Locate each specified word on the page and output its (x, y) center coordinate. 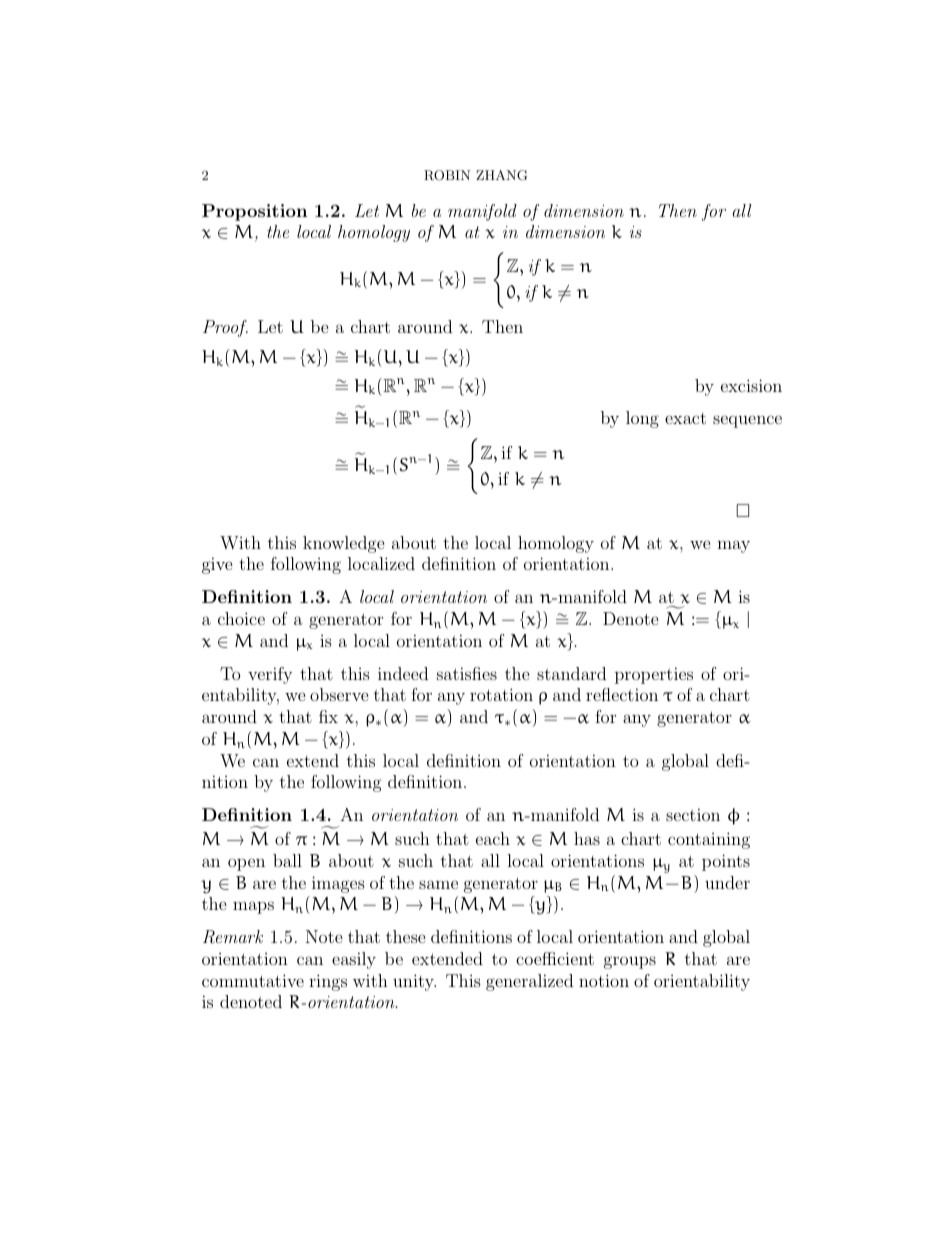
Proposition (254, 212)
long (642, 419)
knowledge (344, 544)
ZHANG (501, 175)
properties (654, 675)
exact (685, 418)
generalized (529, 982)
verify (270, 675)
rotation (501, 694)
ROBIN (447, 175)
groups (630, 962)
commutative (253, 980)
